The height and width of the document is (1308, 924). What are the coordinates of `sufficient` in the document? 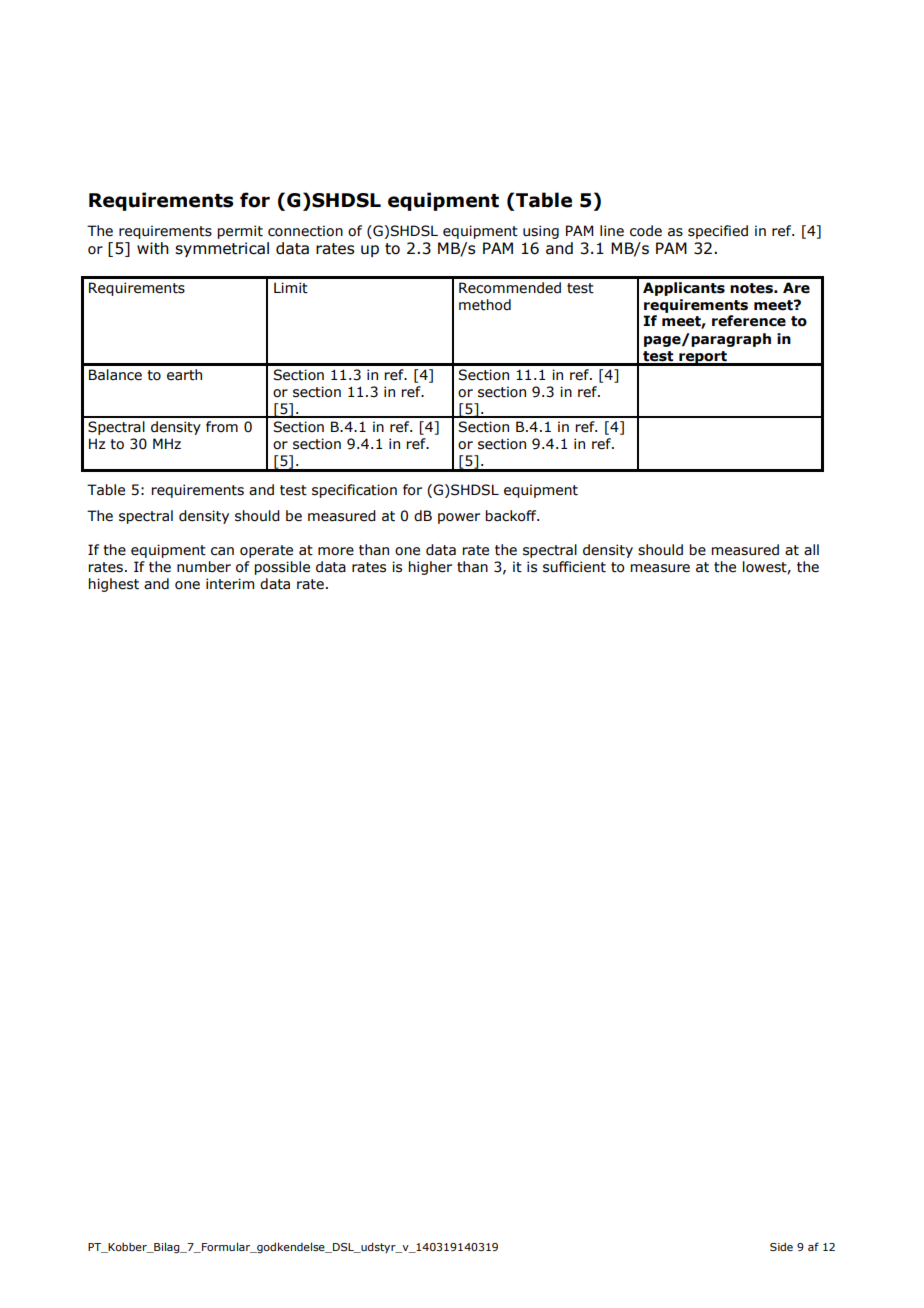 It's located at (574, 567).
